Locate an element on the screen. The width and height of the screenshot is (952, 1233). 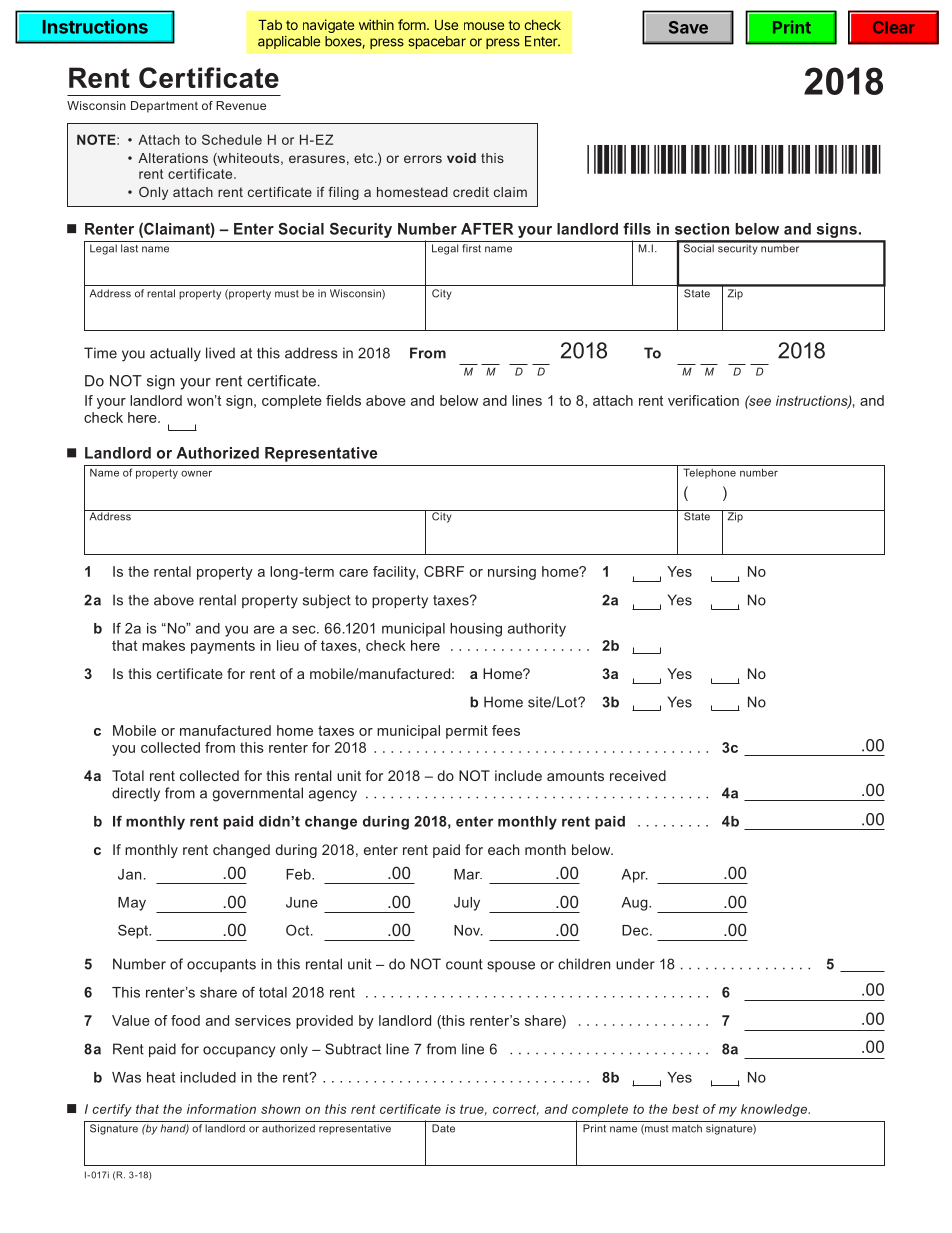
Mar is located at coordinates (468, 874).
